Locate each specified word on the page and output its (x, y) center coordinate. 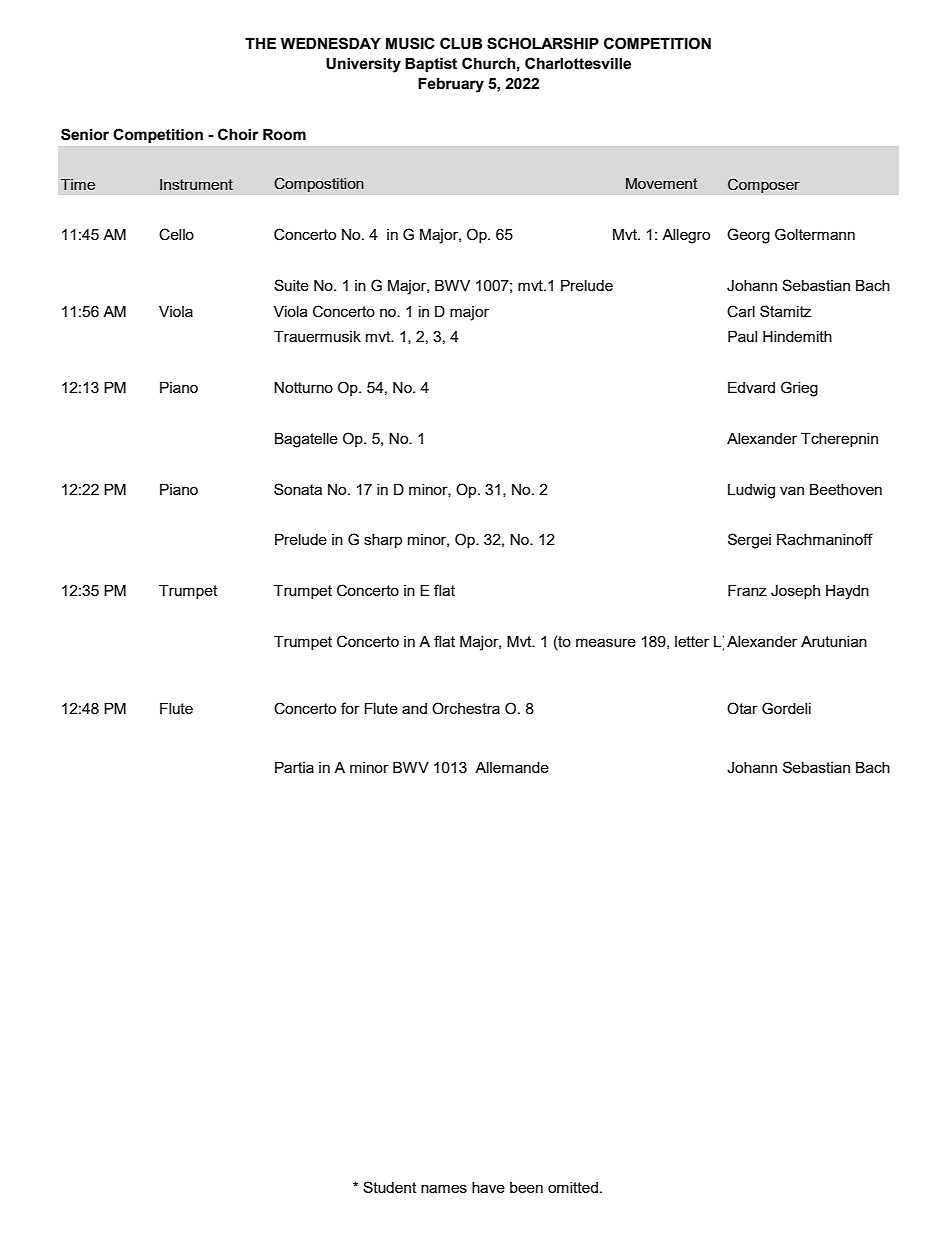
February (451, 85)
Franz (747, 590)
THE (260, 43)
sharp (383, 541)
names (444, 1188)
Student (390, 1187)
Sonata (298, 489)
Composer (764, 186)
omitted (573, 1187)
